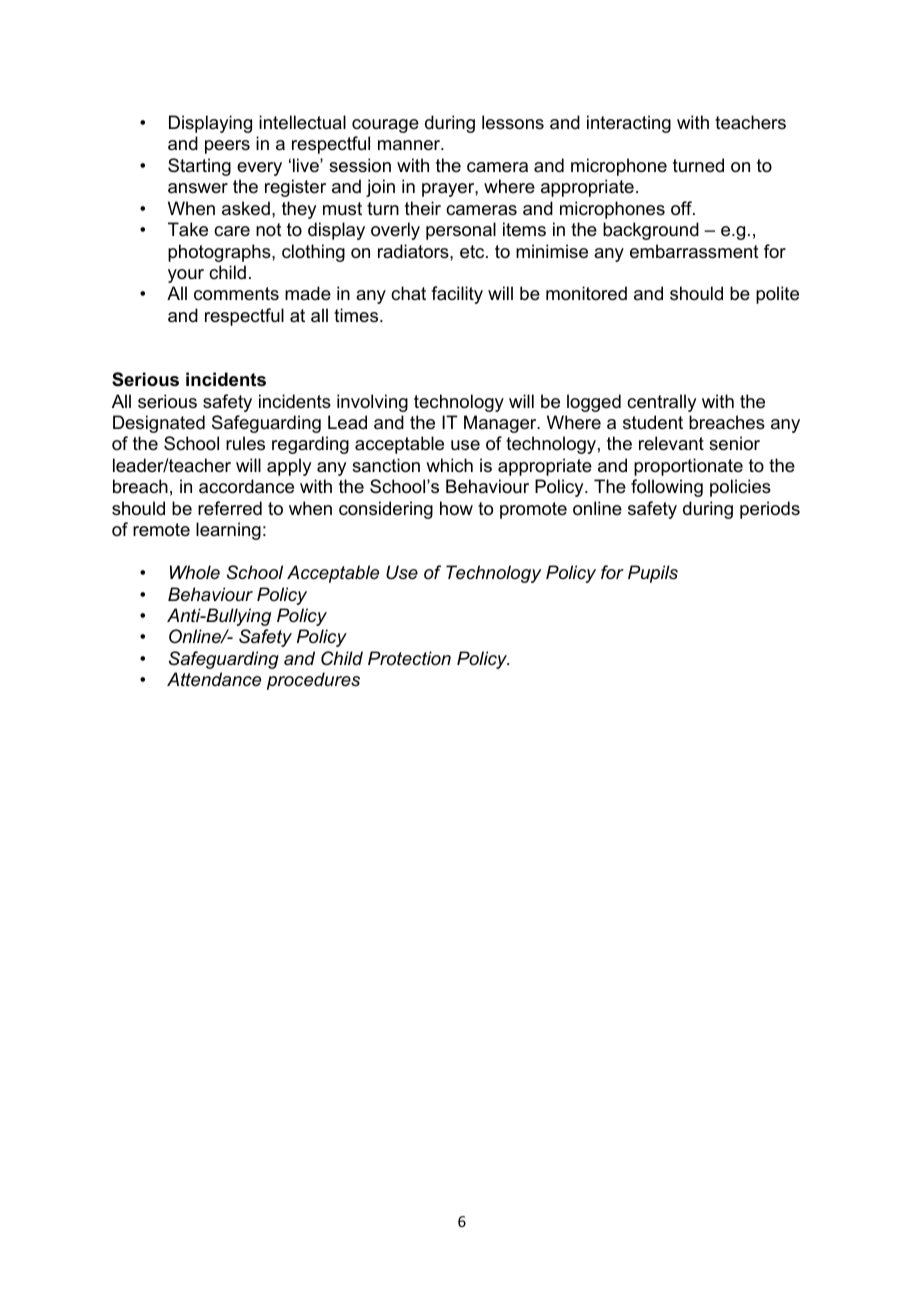 Image resolution: width=924 pixels, height=1308 pixels. I want to click on periods, so click(770, 510).
